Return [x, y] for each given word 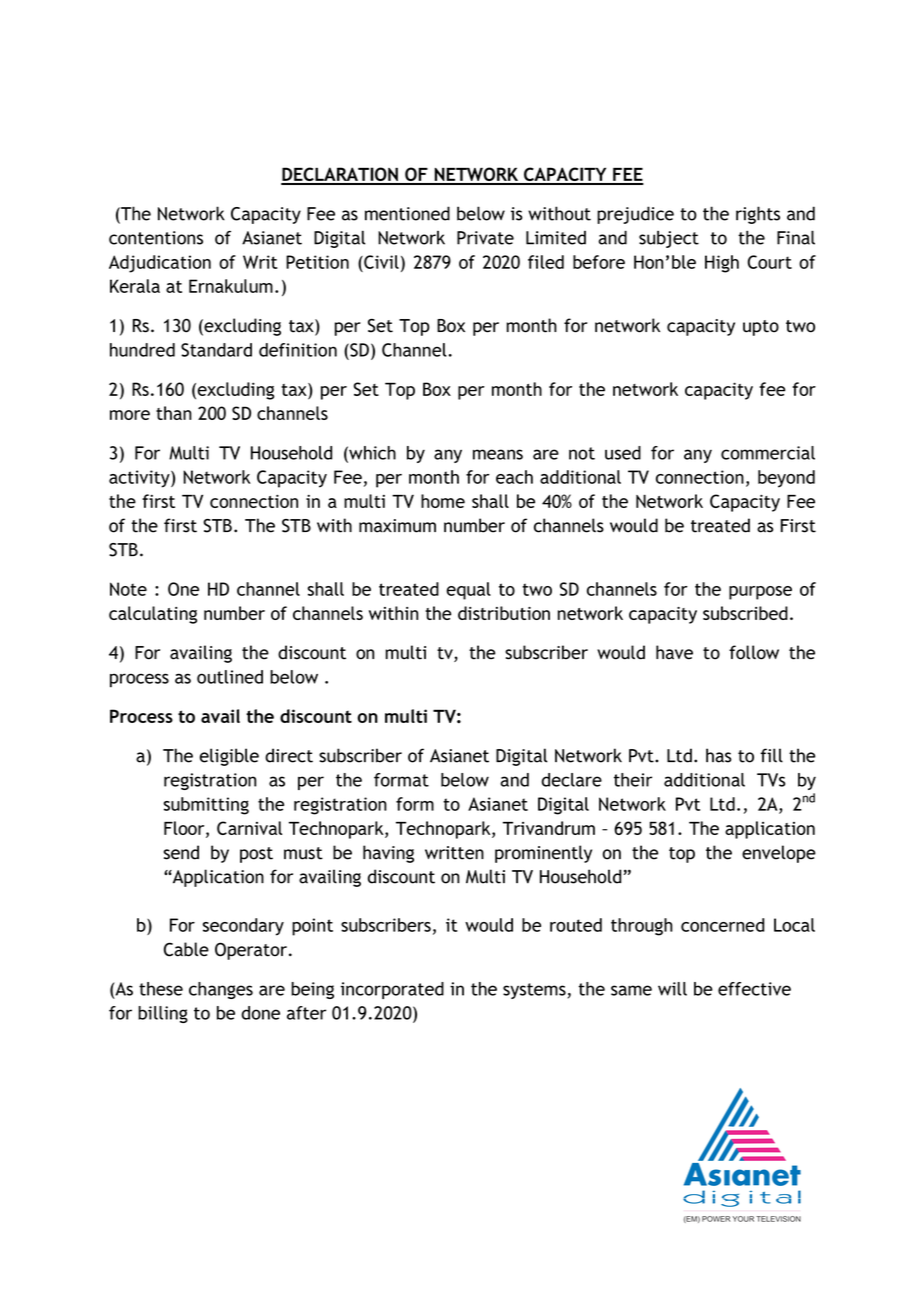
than [174, 413]
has [719, 755]
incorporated [392, 990]
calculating [153, 615]
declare [572, 780]
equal [469, 591]
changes [221, 990]
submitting [206, 806]
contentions [156, 238]
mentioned [407, 213]
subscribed [745, 613]
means [498, 454]
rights [758, 215]
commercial [768, 453]
